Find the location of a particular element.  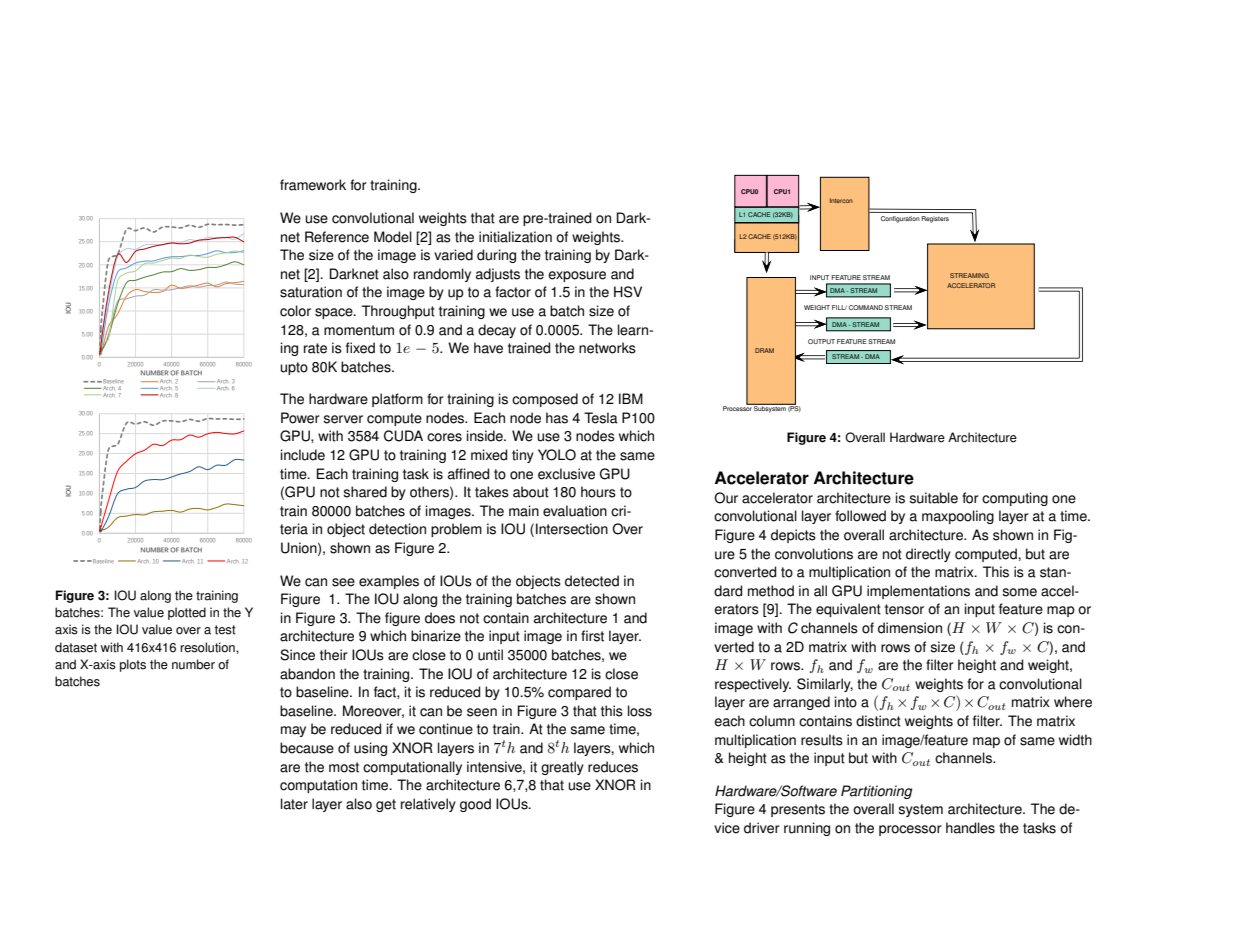

later is located at coordinates (294, 804).
